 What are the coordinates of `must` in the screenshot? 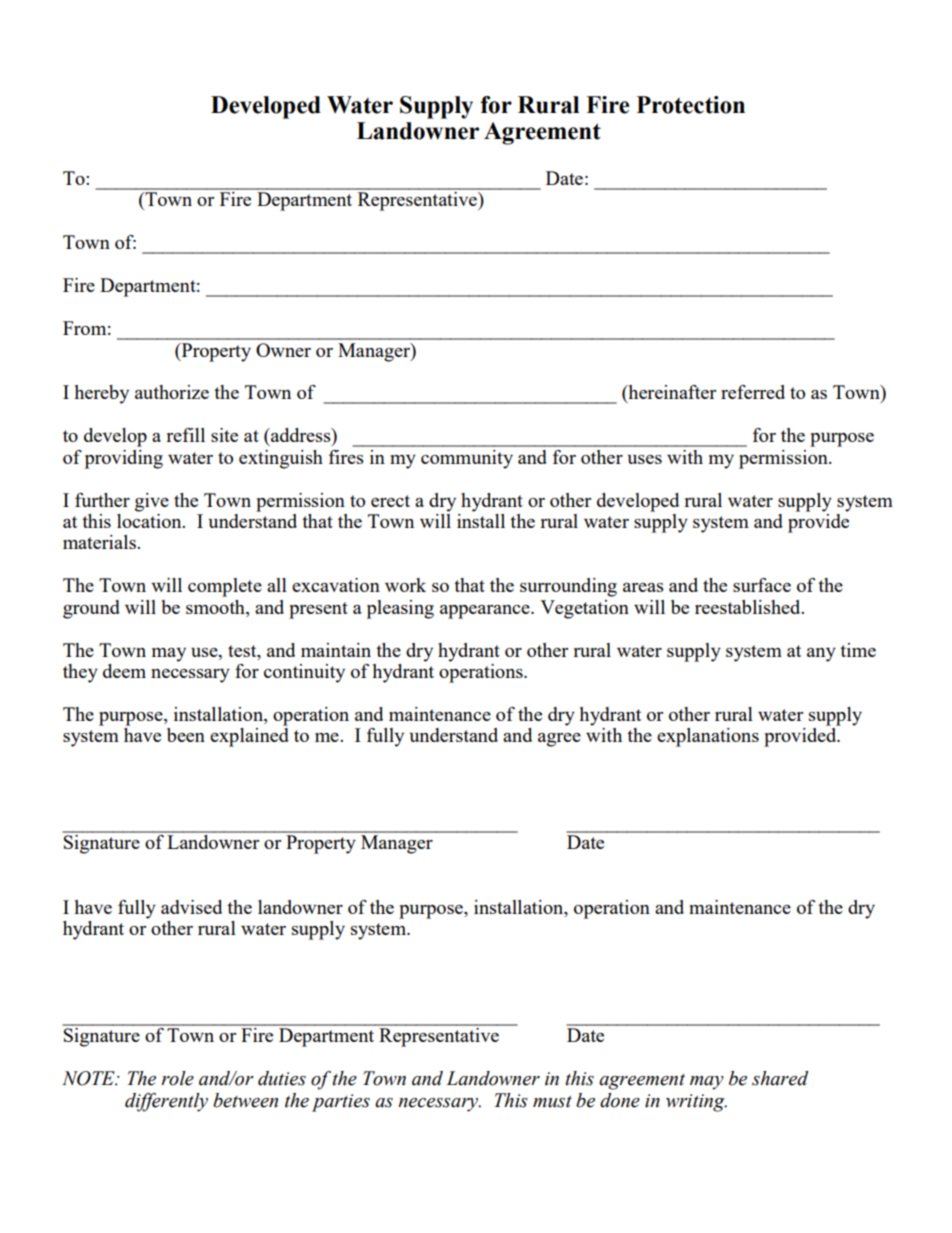 It's located at (552, 1102).
